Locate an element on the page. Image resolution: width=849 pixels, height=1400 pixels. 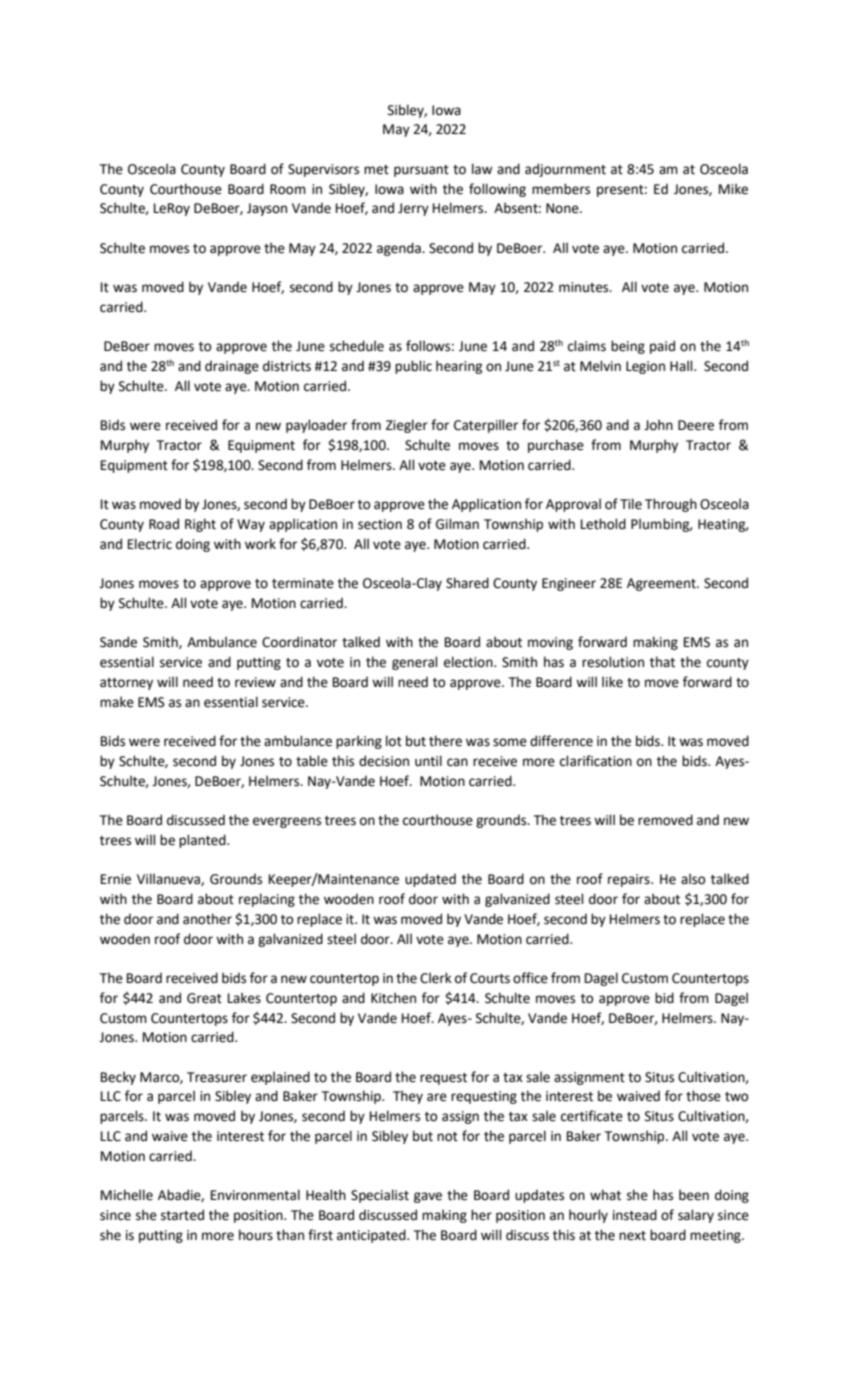
attorney is located at coordinates (126, 684).
